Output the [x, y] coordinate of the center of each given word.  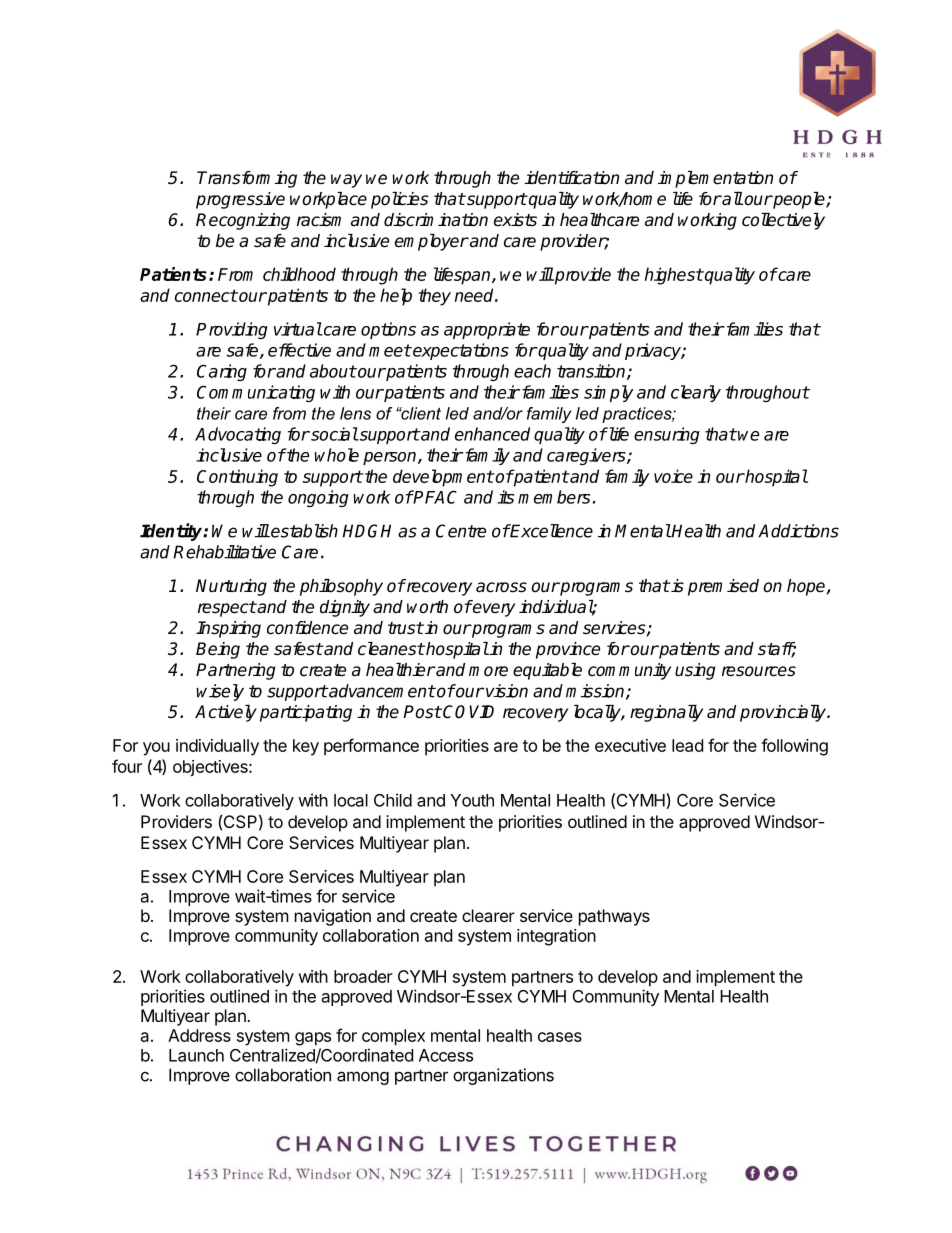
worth [427, 607]
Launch [196, 1055]
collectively [783, 221]
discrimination [436, 220]
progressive [240, 200]
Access [446, 1055]
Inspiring [228, 629]
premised [723, 587]
